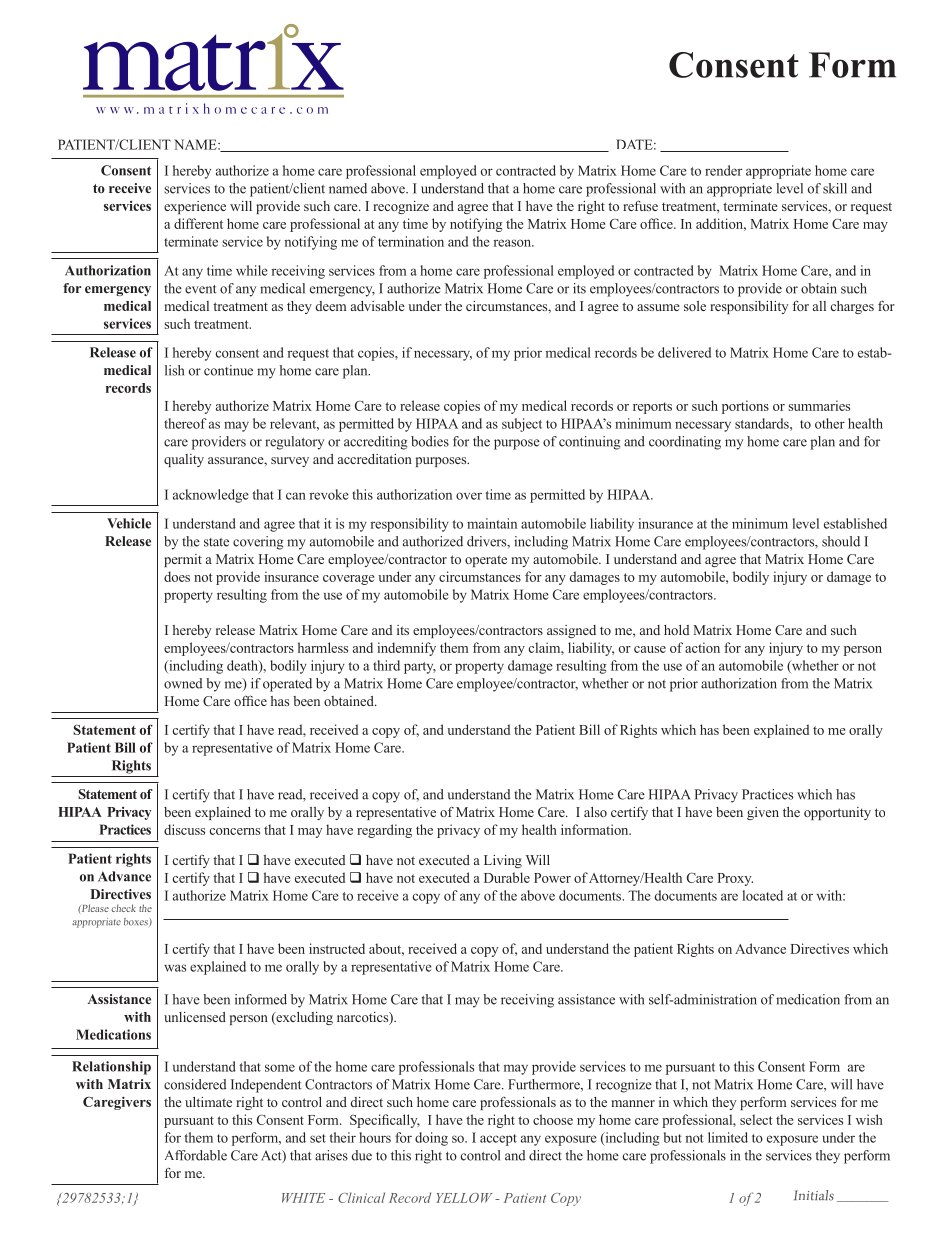  What do you see at coordinates (196, 1155) in the page?
I see `Affordable` at bounding box center [196, 1155].
